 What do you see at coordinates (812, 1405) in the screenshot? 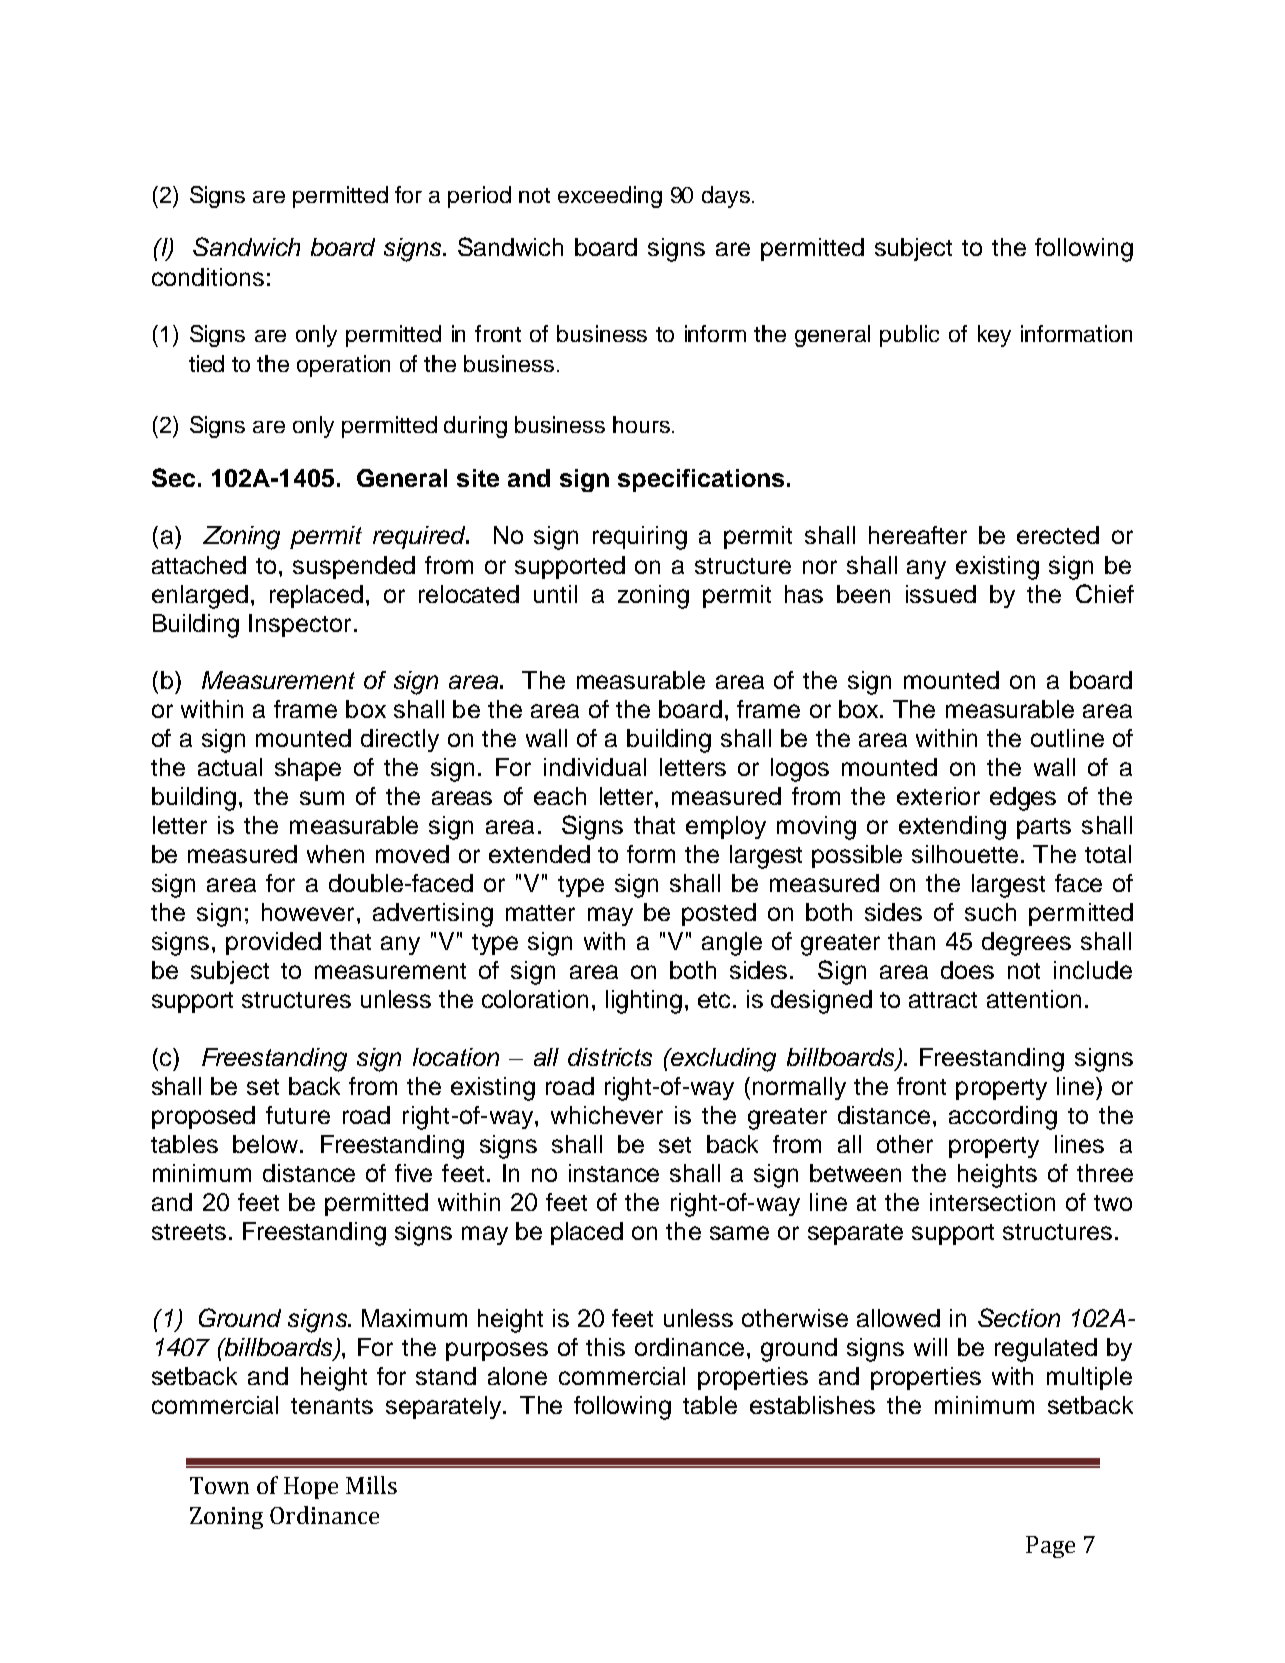
I see `establishes` at bounding box center [812, 1405].
